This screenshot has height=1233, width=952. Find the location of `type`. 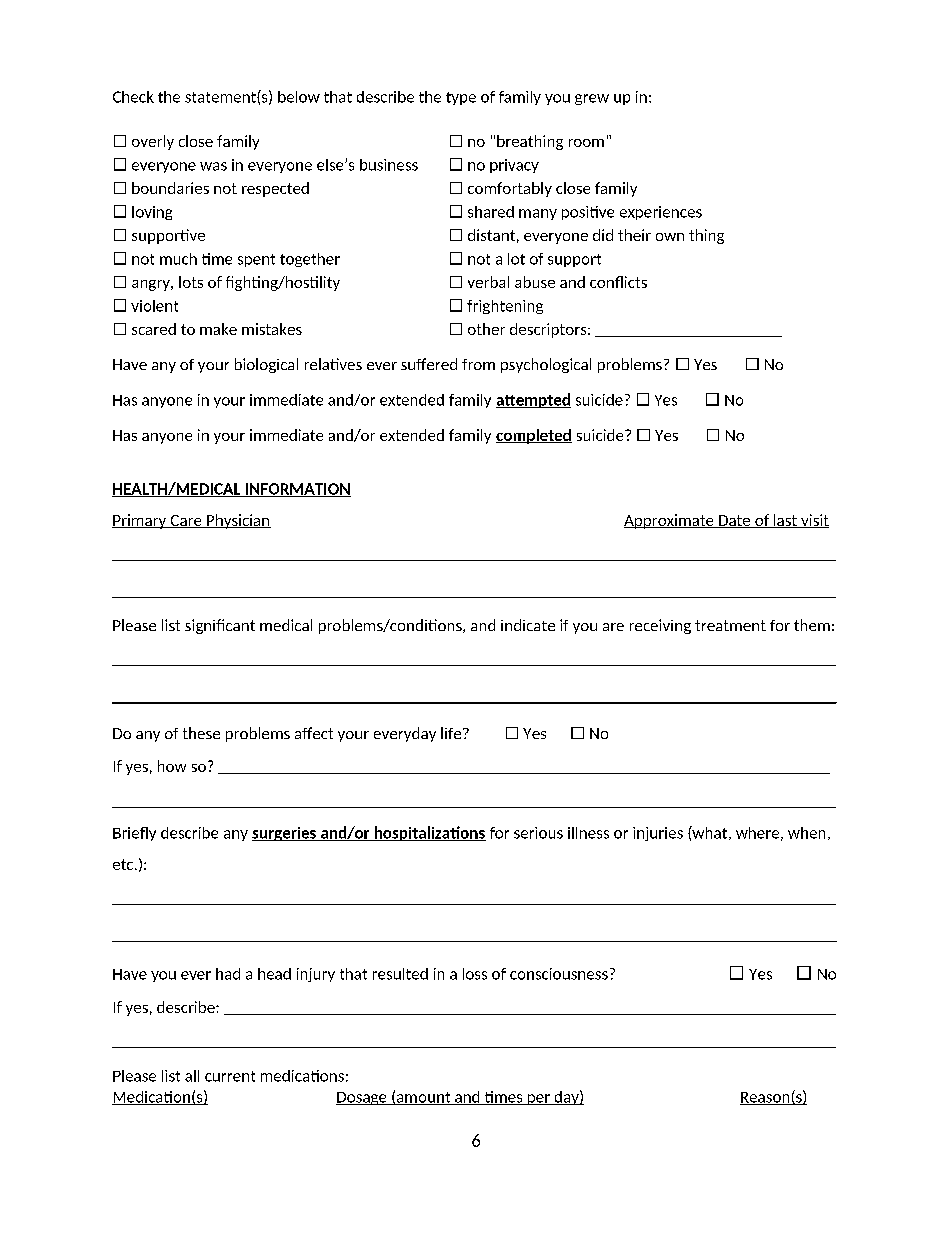

type is located at coordinates (461, 98).
